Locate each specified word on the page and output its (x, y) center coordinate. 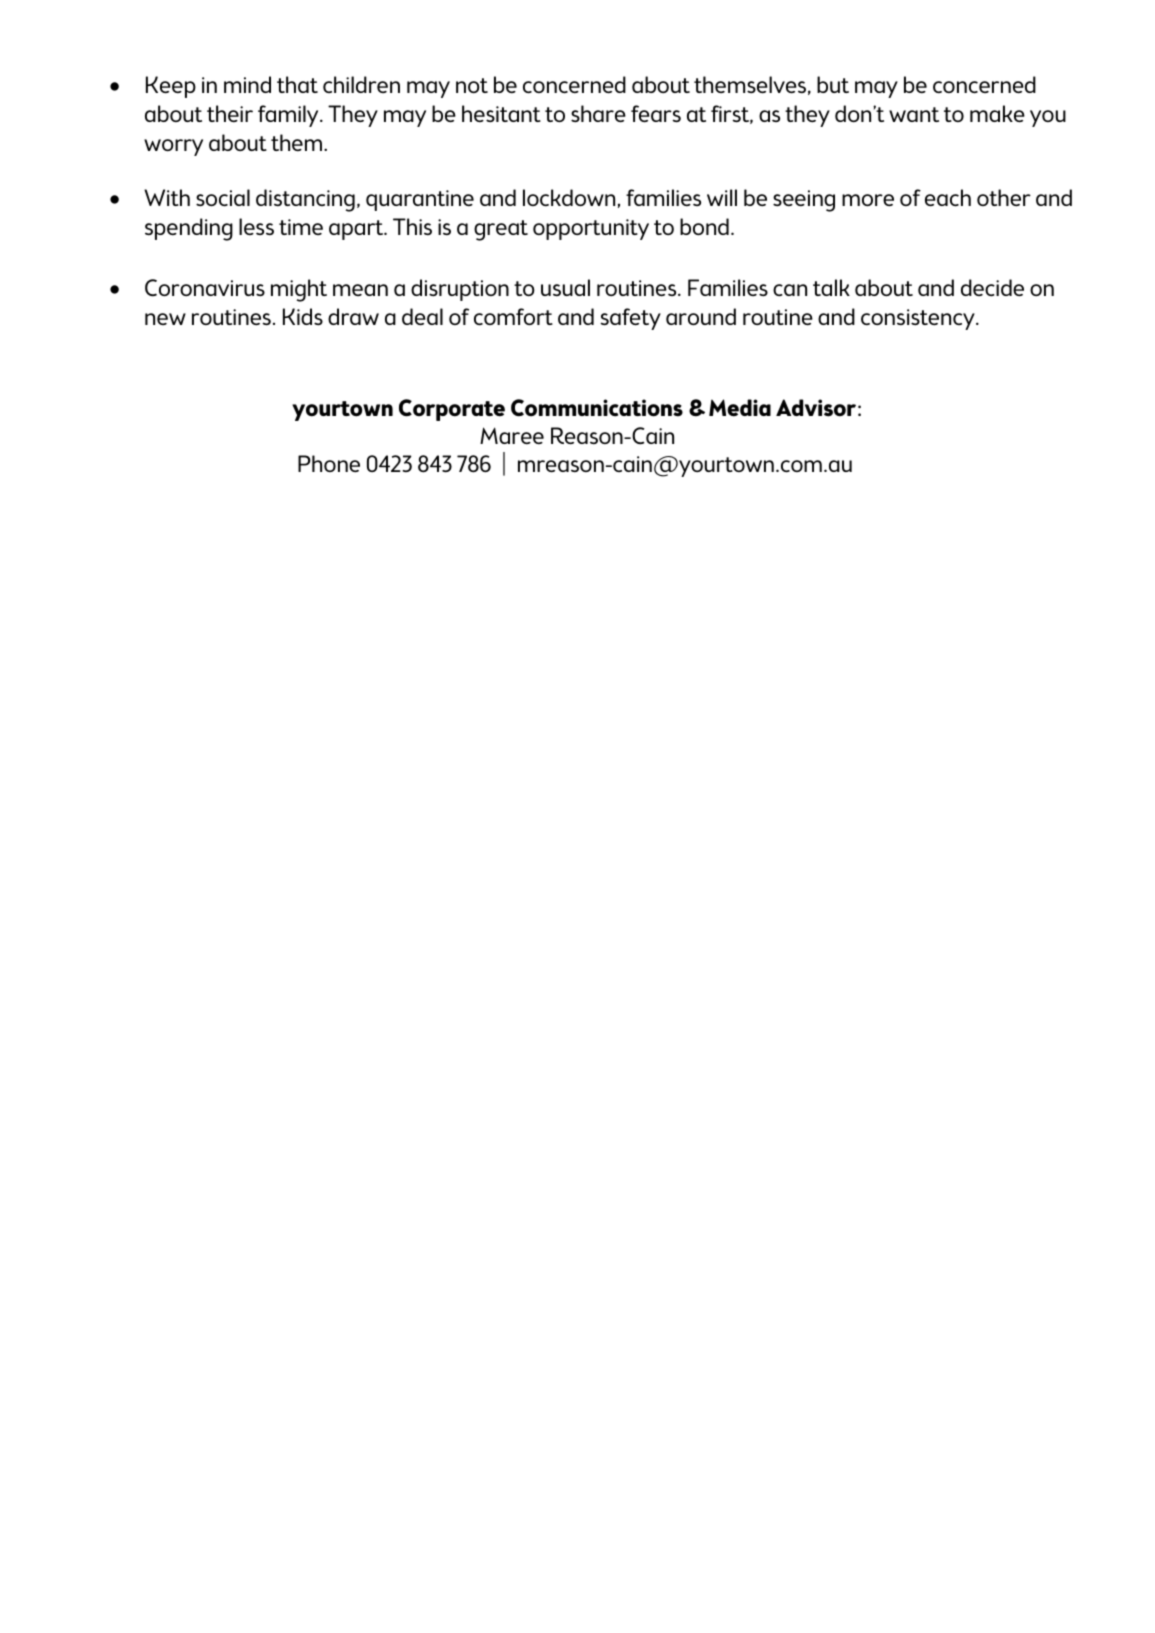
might (299, 290)
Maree (512, 435)
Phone (329, 463)
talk (831, 287)
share (598, 114)
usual (565, 287)
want (914, 114)
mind (247, 84)
